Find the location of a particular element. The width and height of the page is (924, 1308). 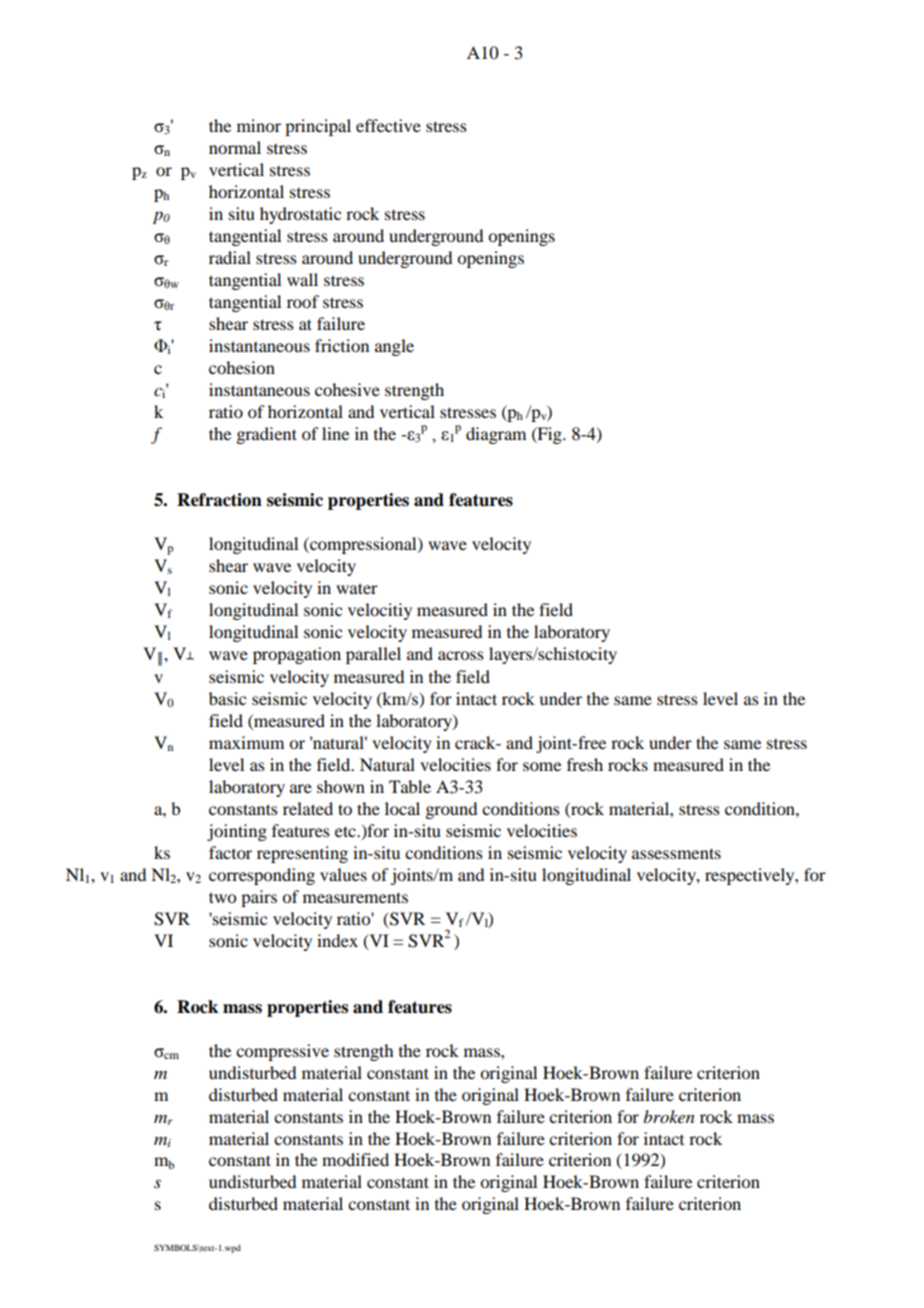

modified is located at coordinates (355, 1159).
